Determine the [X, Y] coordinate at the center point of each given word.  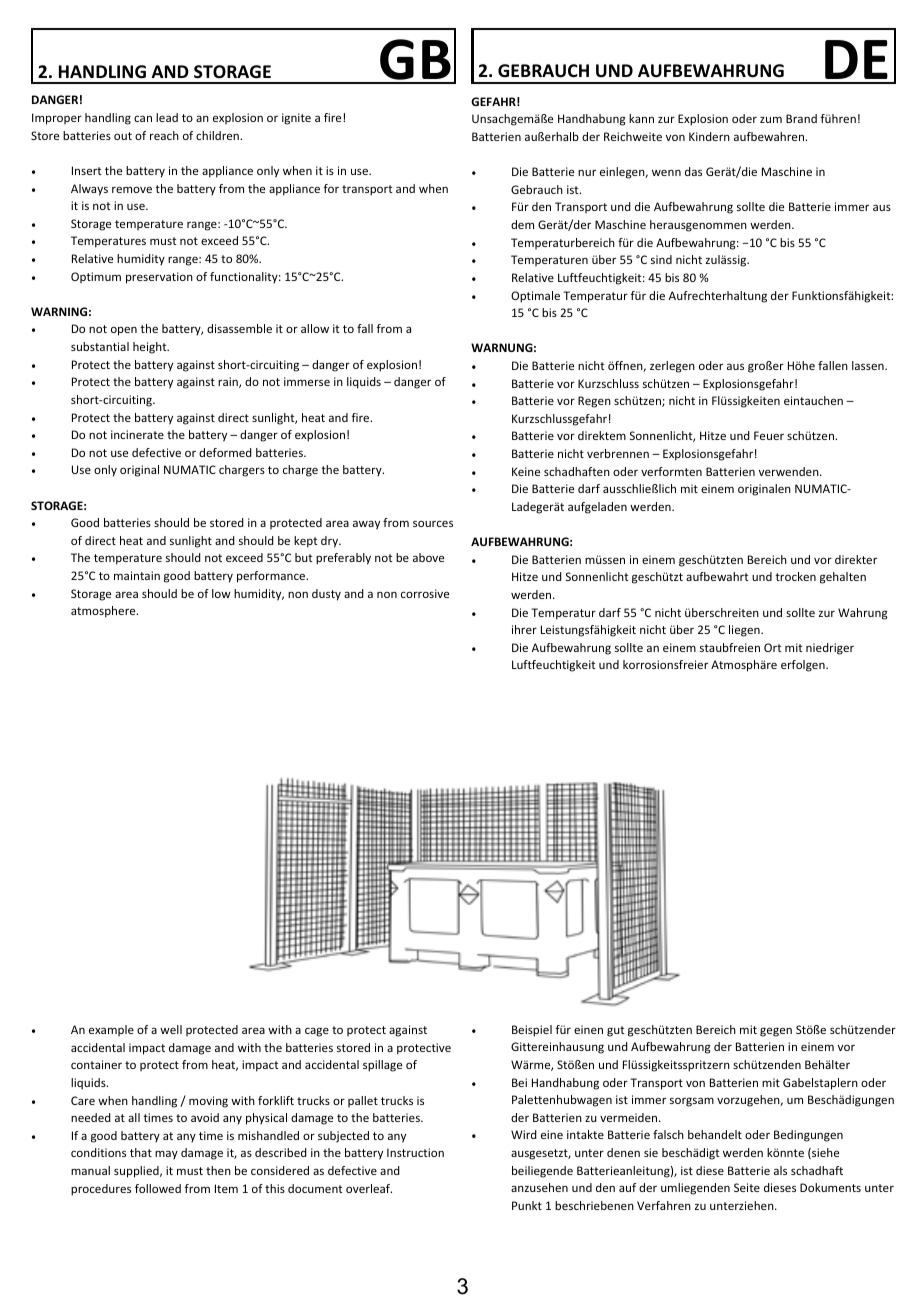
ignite [296, 119]
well [171, 1029]
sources [433, 523]
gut [616, 1031]
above [428, 557]
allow [315, 328]
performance [272, 577]
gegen [776, 1032]
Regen [594, 402]
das [693, 171]
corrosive [425, 593]
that [141, 1152]
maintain [137, 575]
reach [164, 135]
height [151, 348]
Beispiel [532, 1031]
